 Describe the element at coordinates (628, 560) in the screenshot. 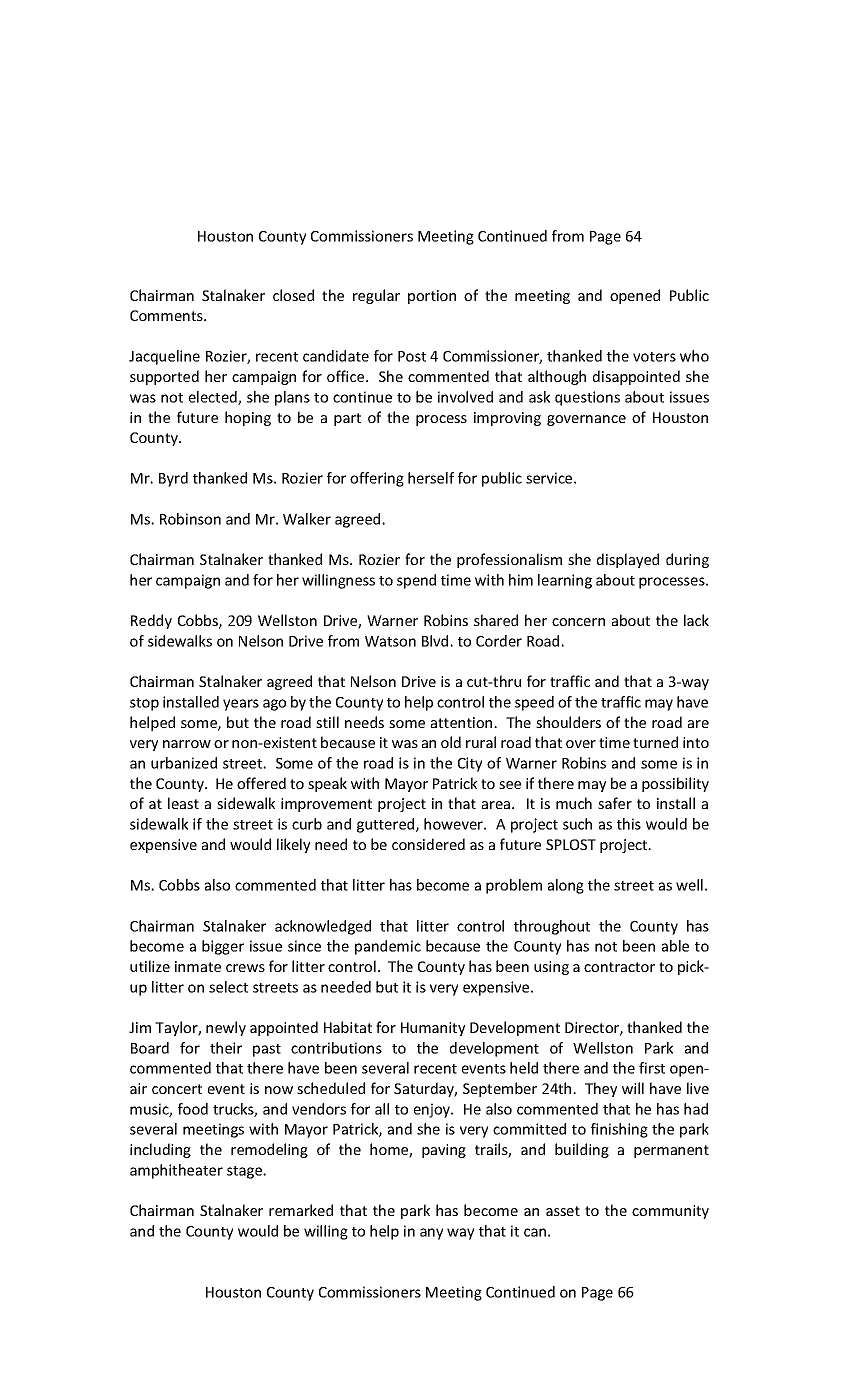

I see `displayed` at that location.
